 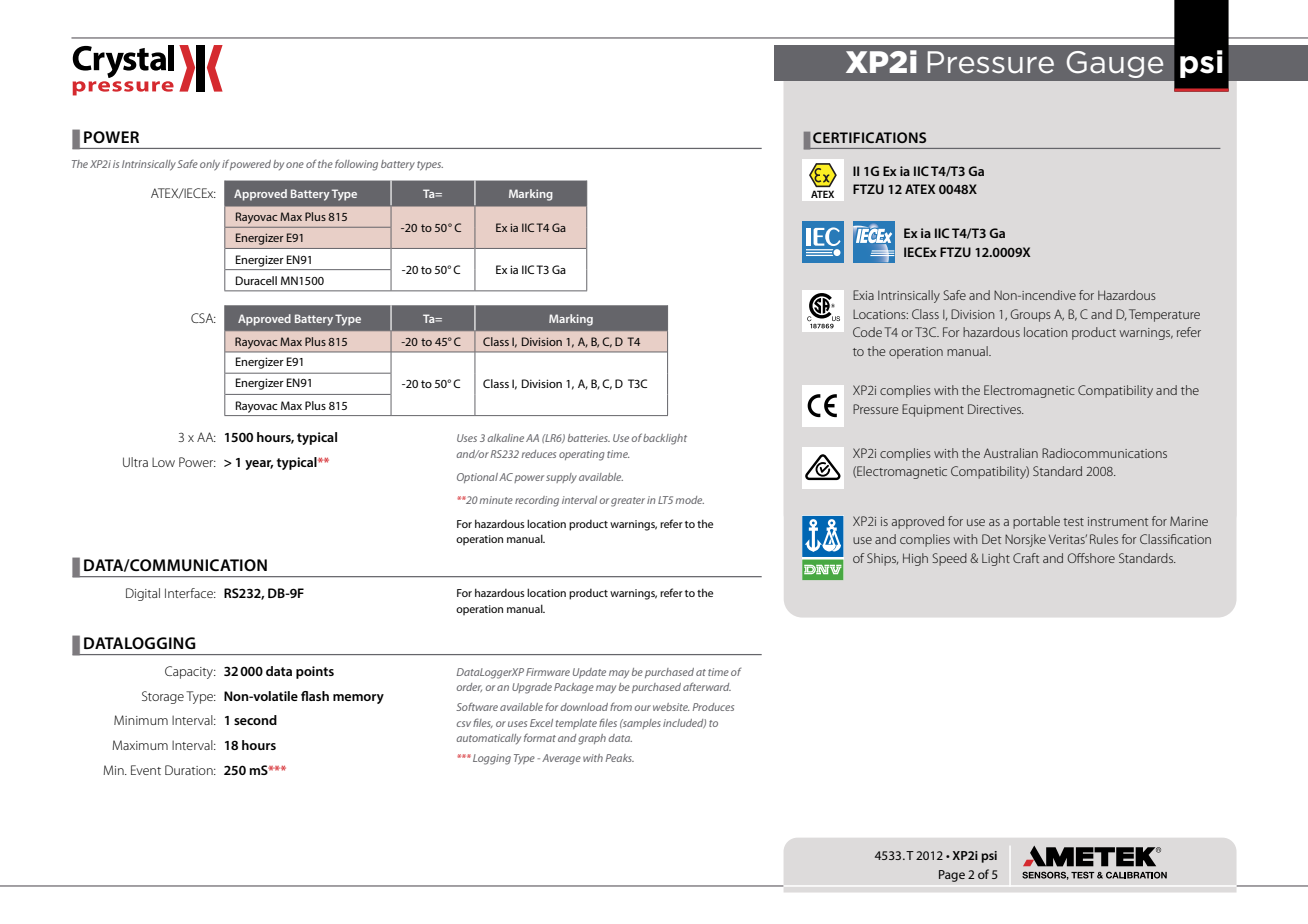 What do you see at coordinates (869, 137) in the document?
I see `CERTIFICATIONS` at bounding box center [869, 137].
